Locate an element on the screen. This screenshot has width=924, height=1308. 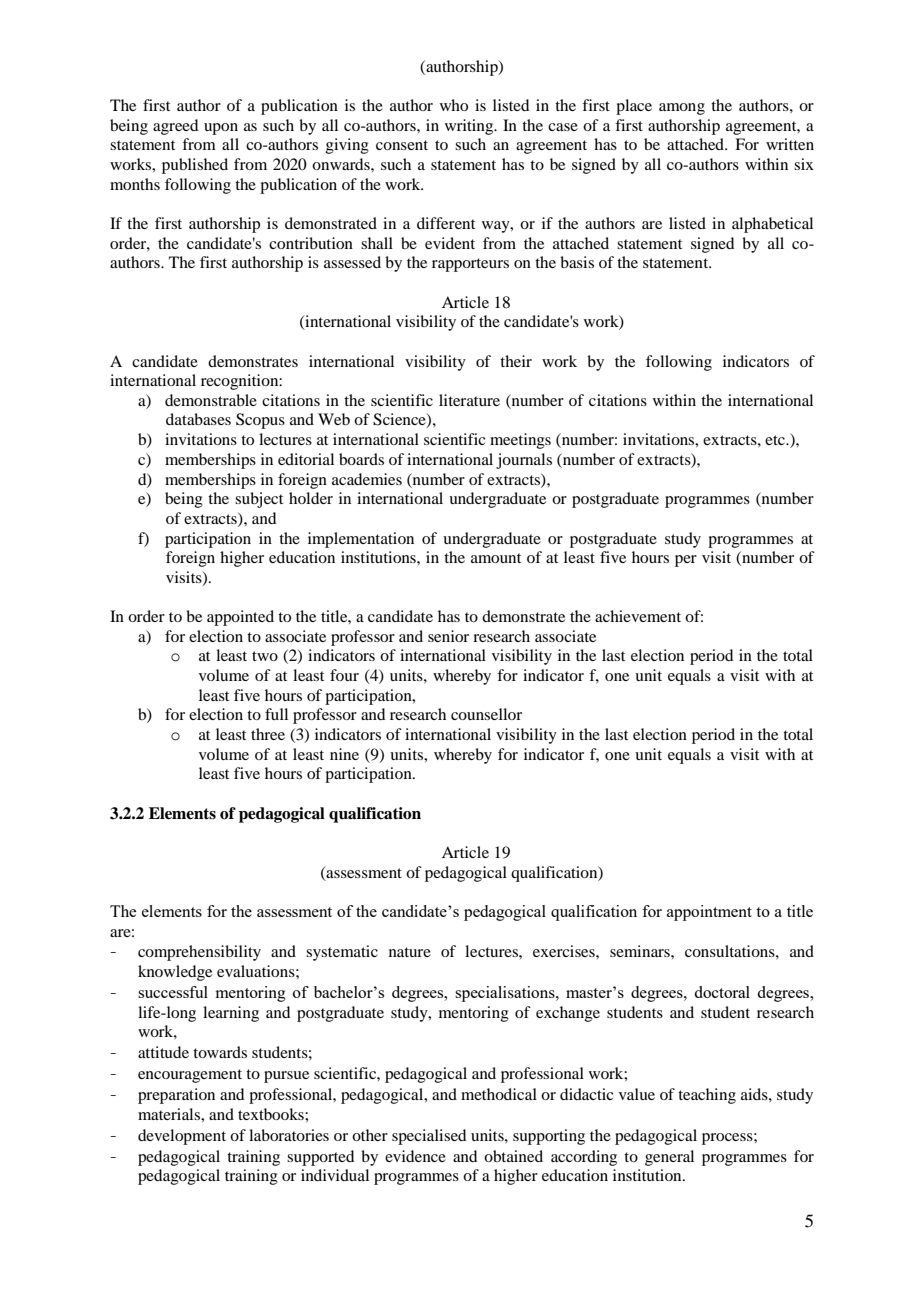
among is located at coordinates (682, 109).
